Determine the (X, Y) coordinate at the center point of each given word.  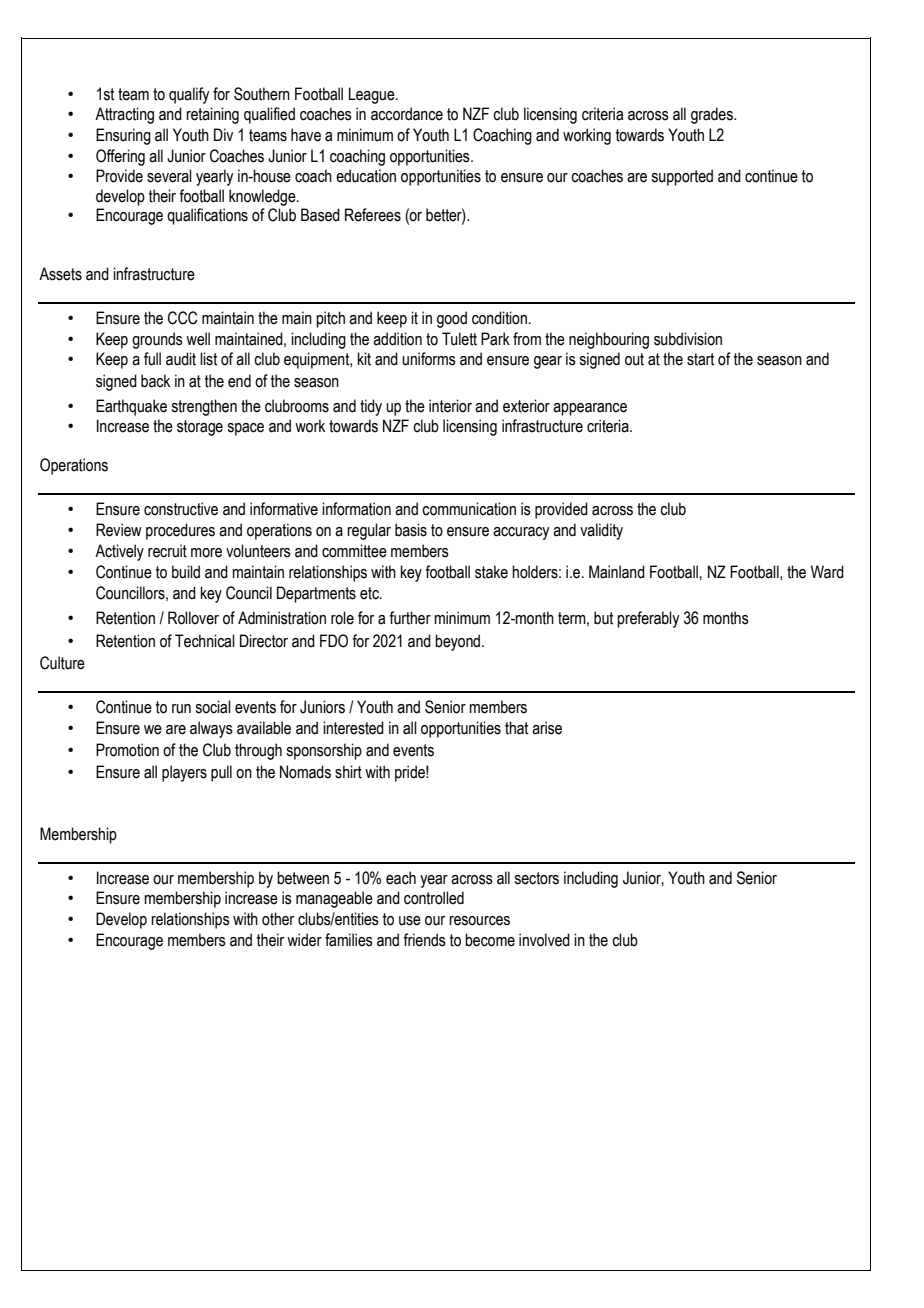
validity (601, 531)
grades (713, 115)
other (278, 919)
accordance (407, 114)
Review (119, 530)
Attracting (124, 115)
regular (369, 531)
